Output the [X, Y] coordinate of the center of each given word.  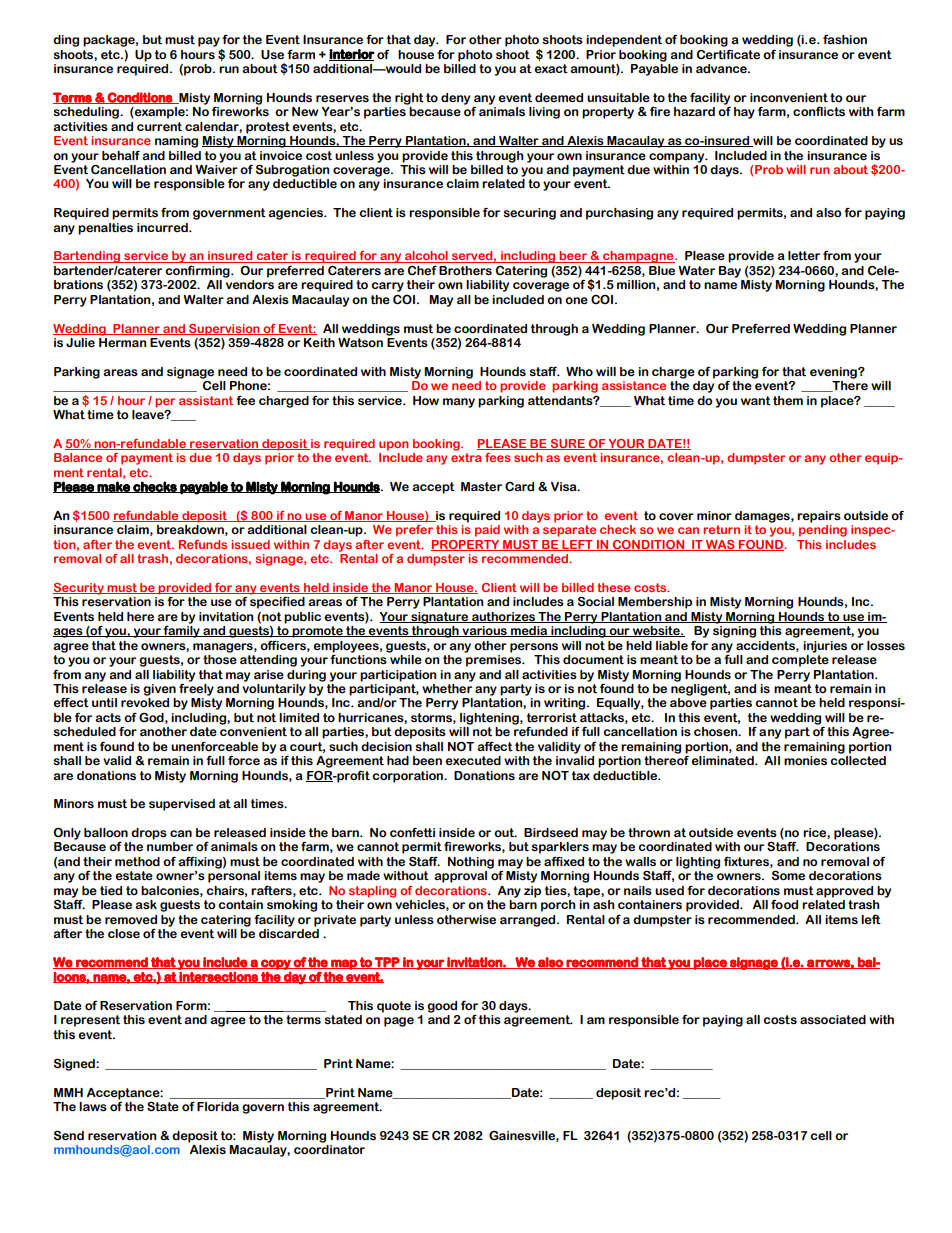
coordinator [329, 1150]
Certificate [728, 55]
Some [788, 876]
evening [834, 373]
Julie [80, 343]
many [459, 403]
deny [455, 99]
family [182, 632]
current [159, 127]
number [170, 847]
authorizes [503, 617]
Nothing [471, 863]
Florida [218, 1106]
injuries [825, 647]
